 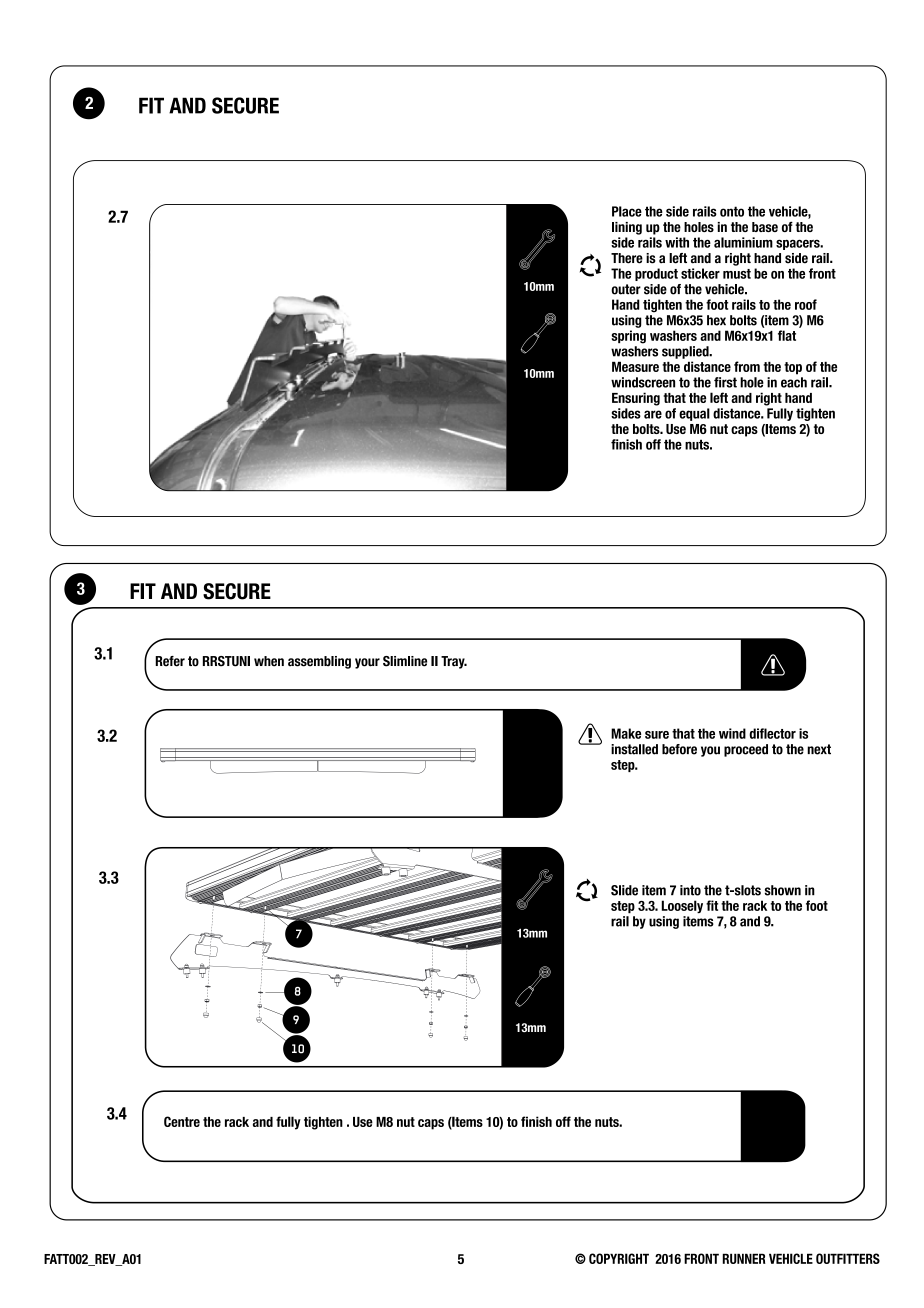 What do you see at coordinates (744, 1258) in the screenshot?
I see `RUNNER` at bounding box center [744, 1258].
